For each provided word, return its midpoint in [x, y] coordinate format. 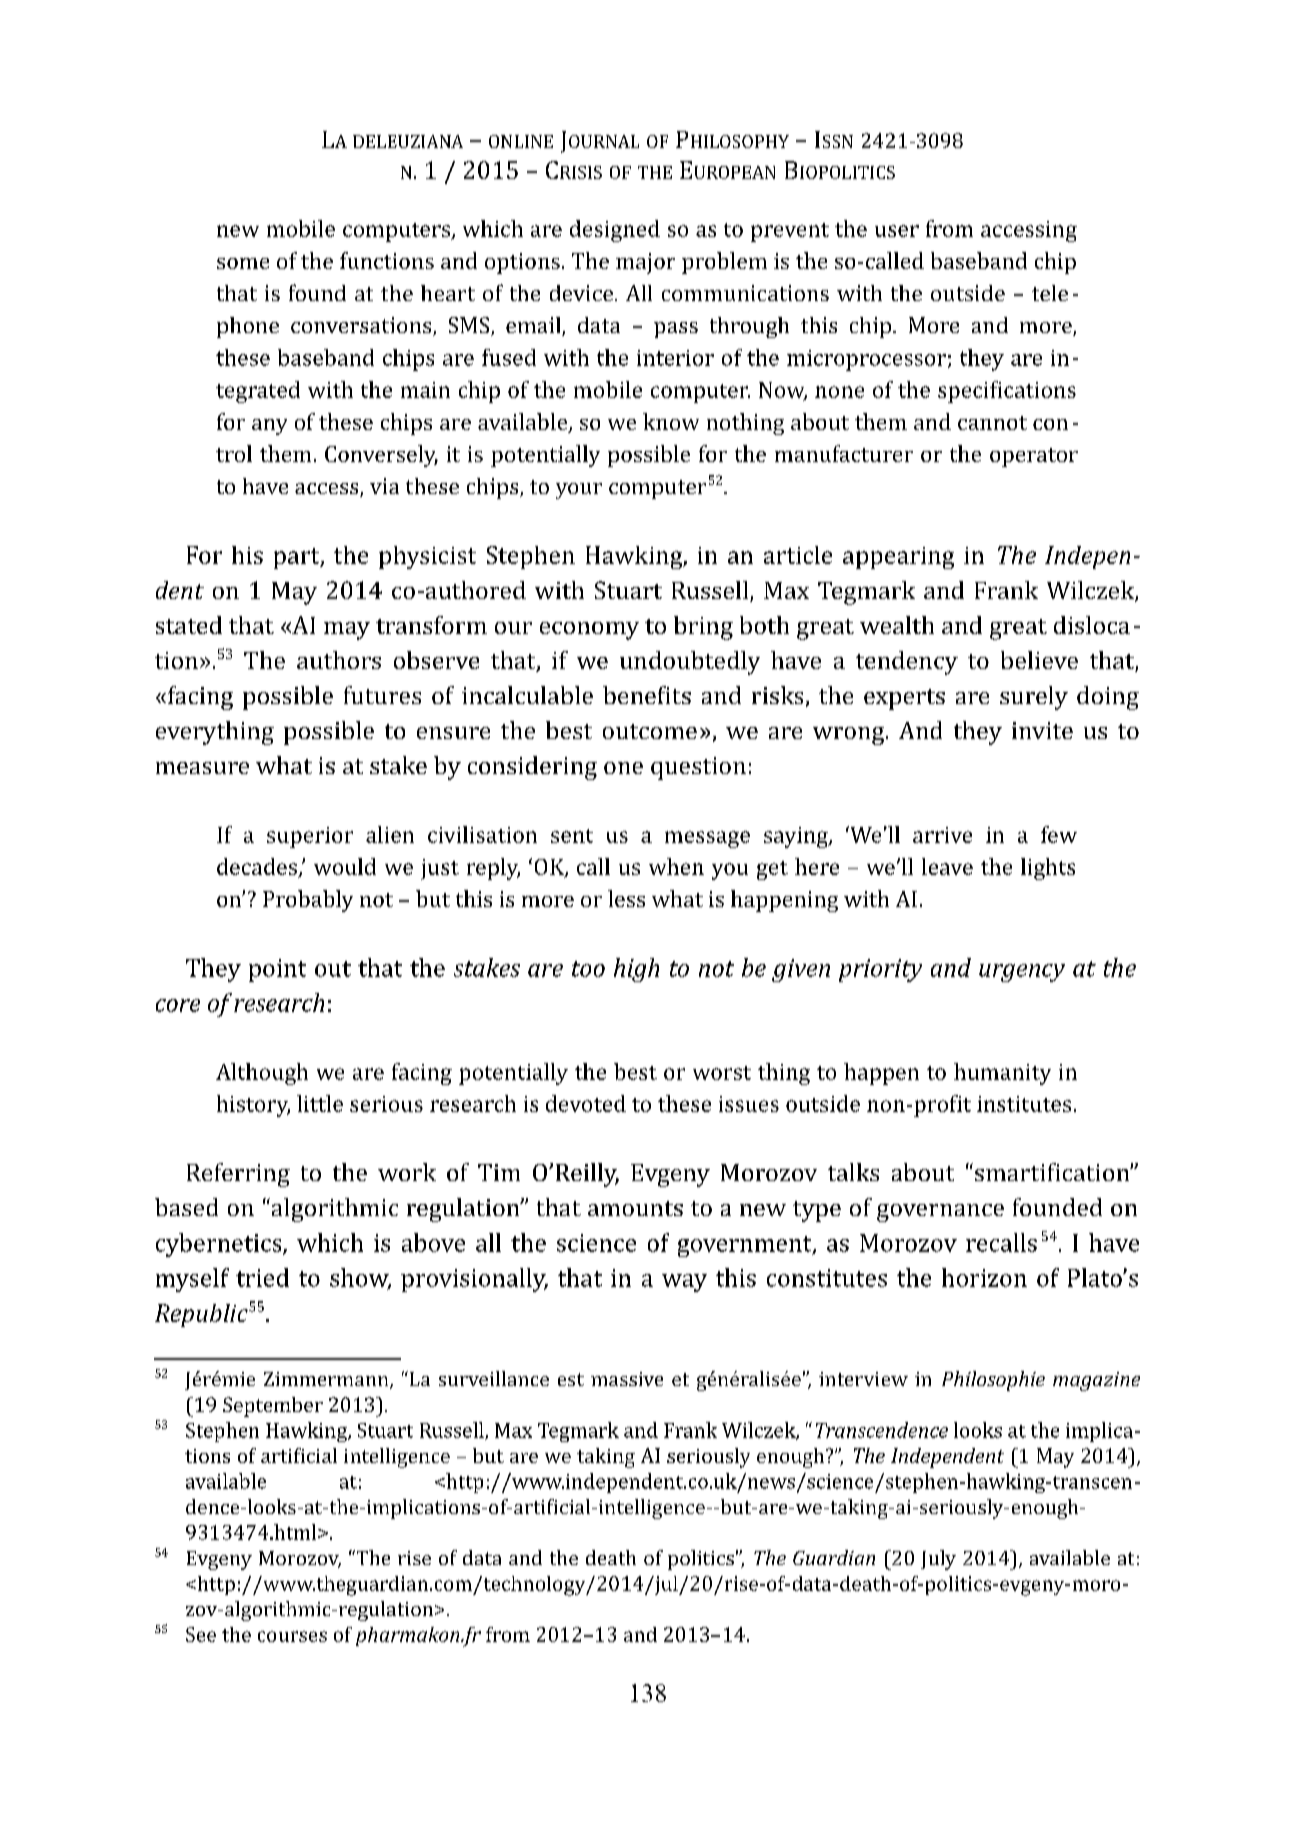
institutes [1024, 1104]
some [243, 263]
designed [615, 231]
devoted [586, 1103]
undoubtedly [690, 663]
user [897, 231]
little [320, 1103]
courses [292, 1636]
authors [339, 660]
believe [1039, 660]
